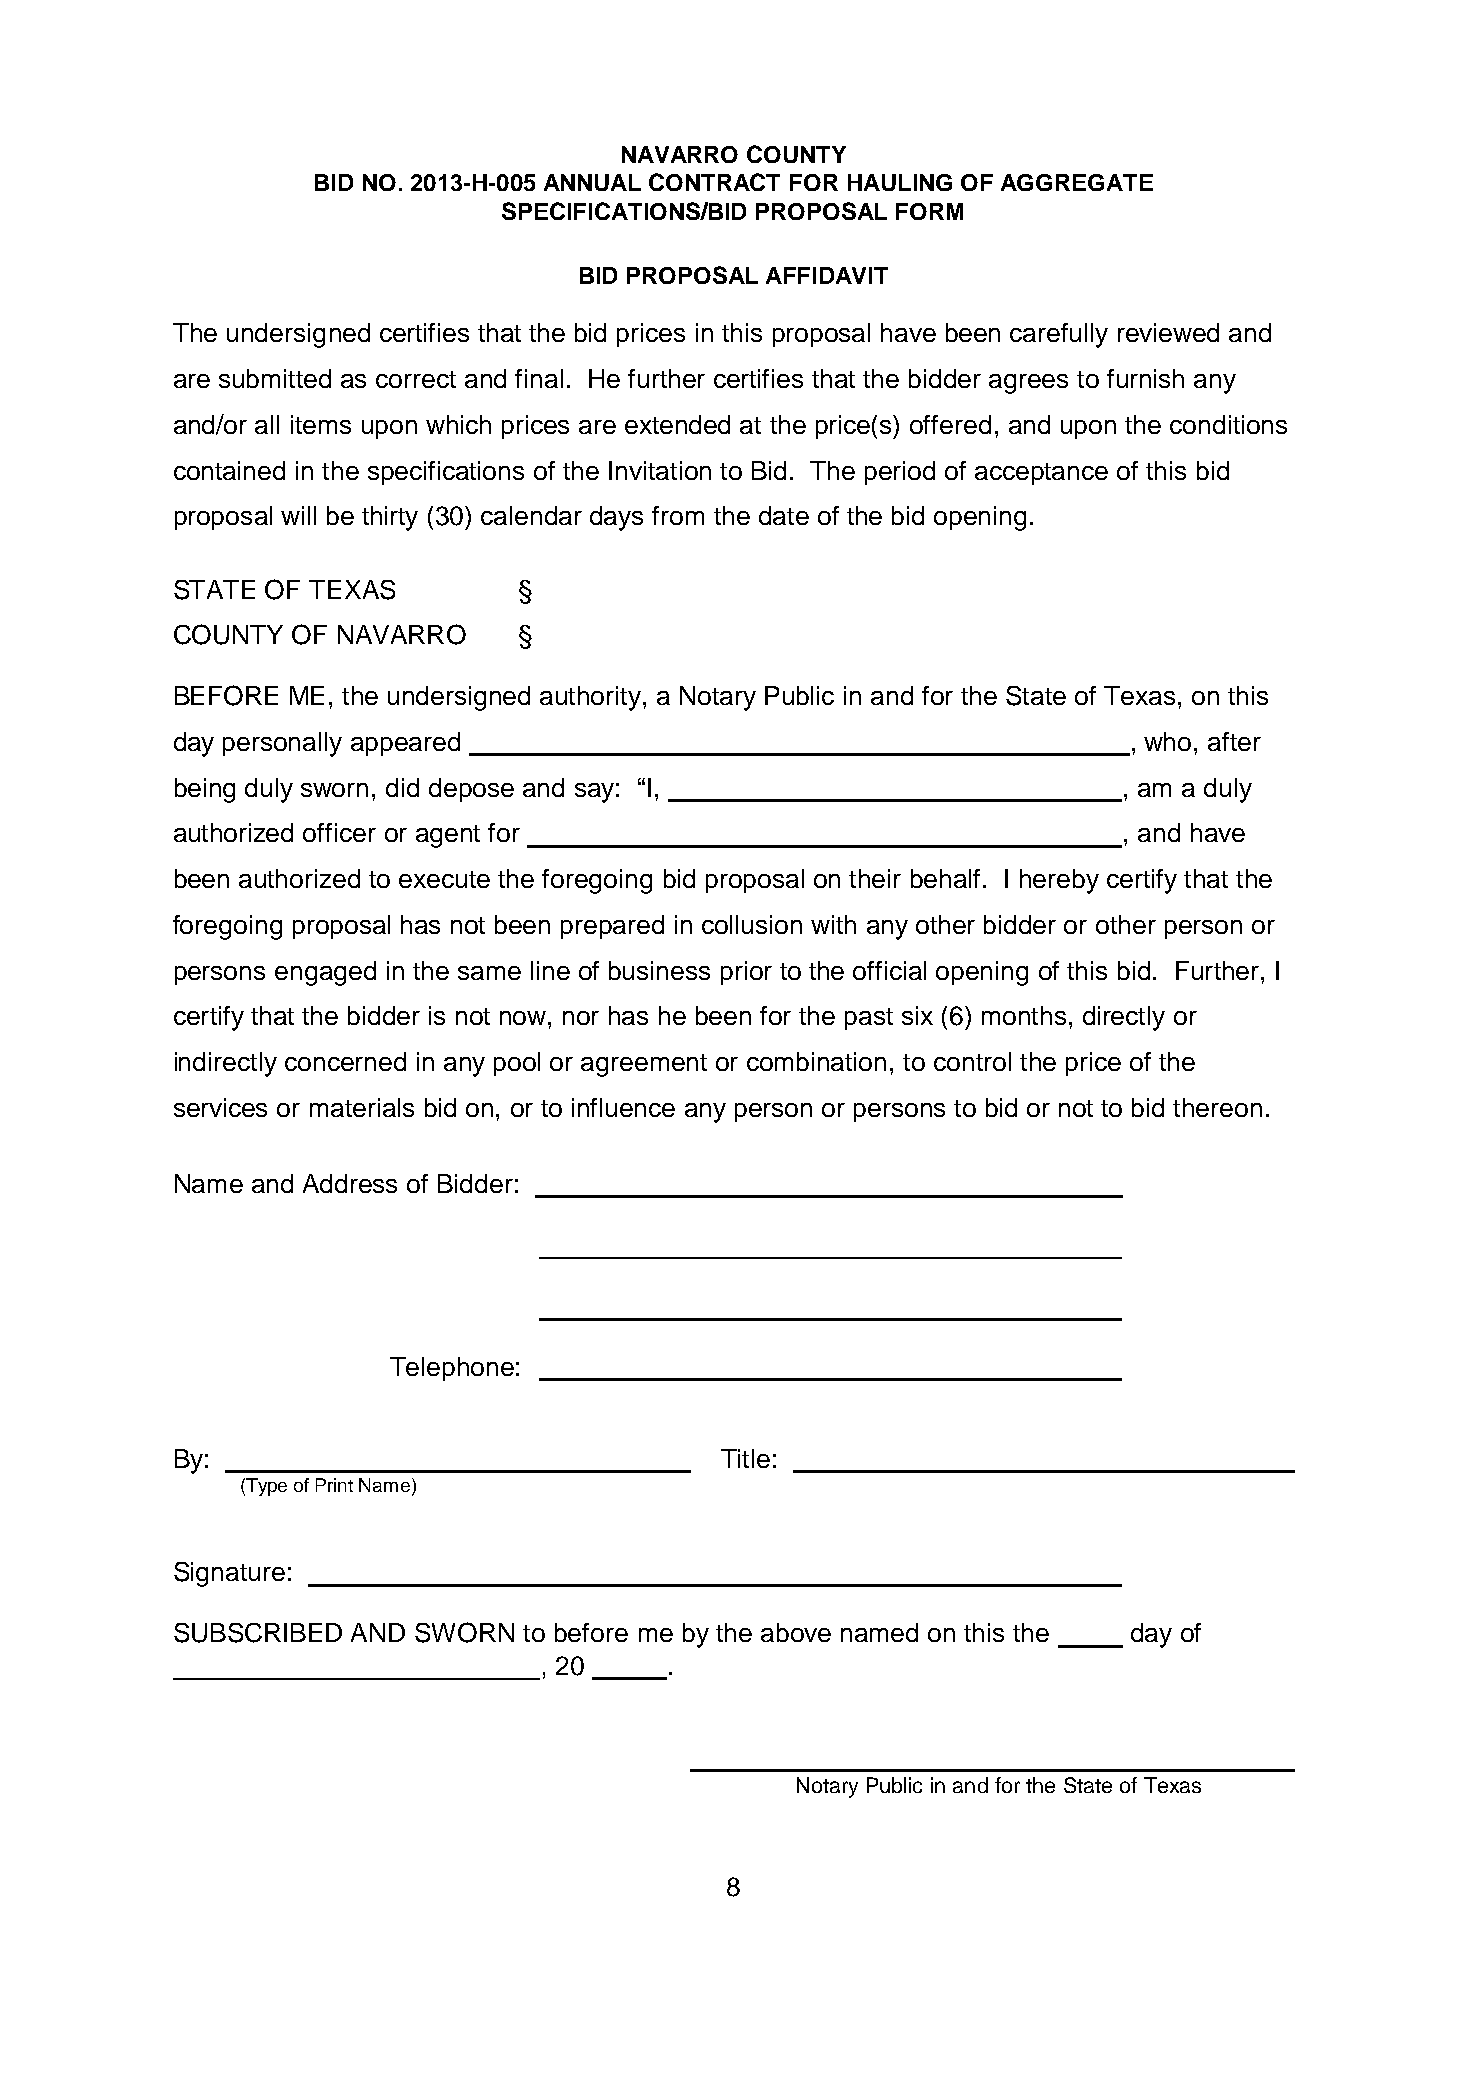 Image resolution: width=1466 pixels, height=2074 pixels. Describe the element at coordinates (258, 1633) in the screenshot. I see `SUBSCRIBED` at that location.
